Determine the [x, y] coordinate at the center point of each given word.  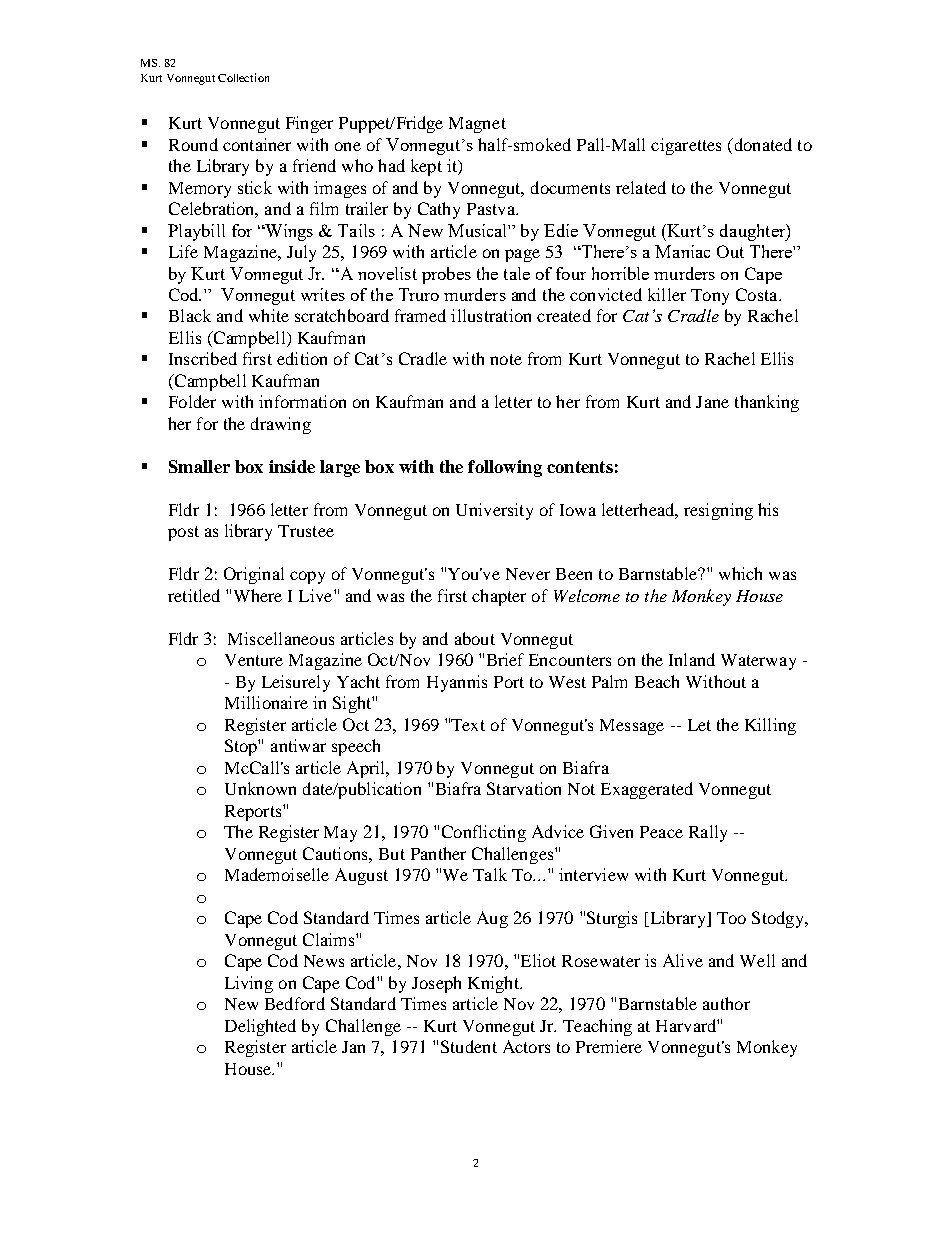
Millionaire [266, 702]
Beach [657, 681]
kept [426, 167]
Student [469, 1046]
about [475, 638]
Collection [243, 77]
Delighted [260, 1027]
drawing [281, 425]
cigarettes [686, 146]
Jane [712, 402]
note [506, 359]
